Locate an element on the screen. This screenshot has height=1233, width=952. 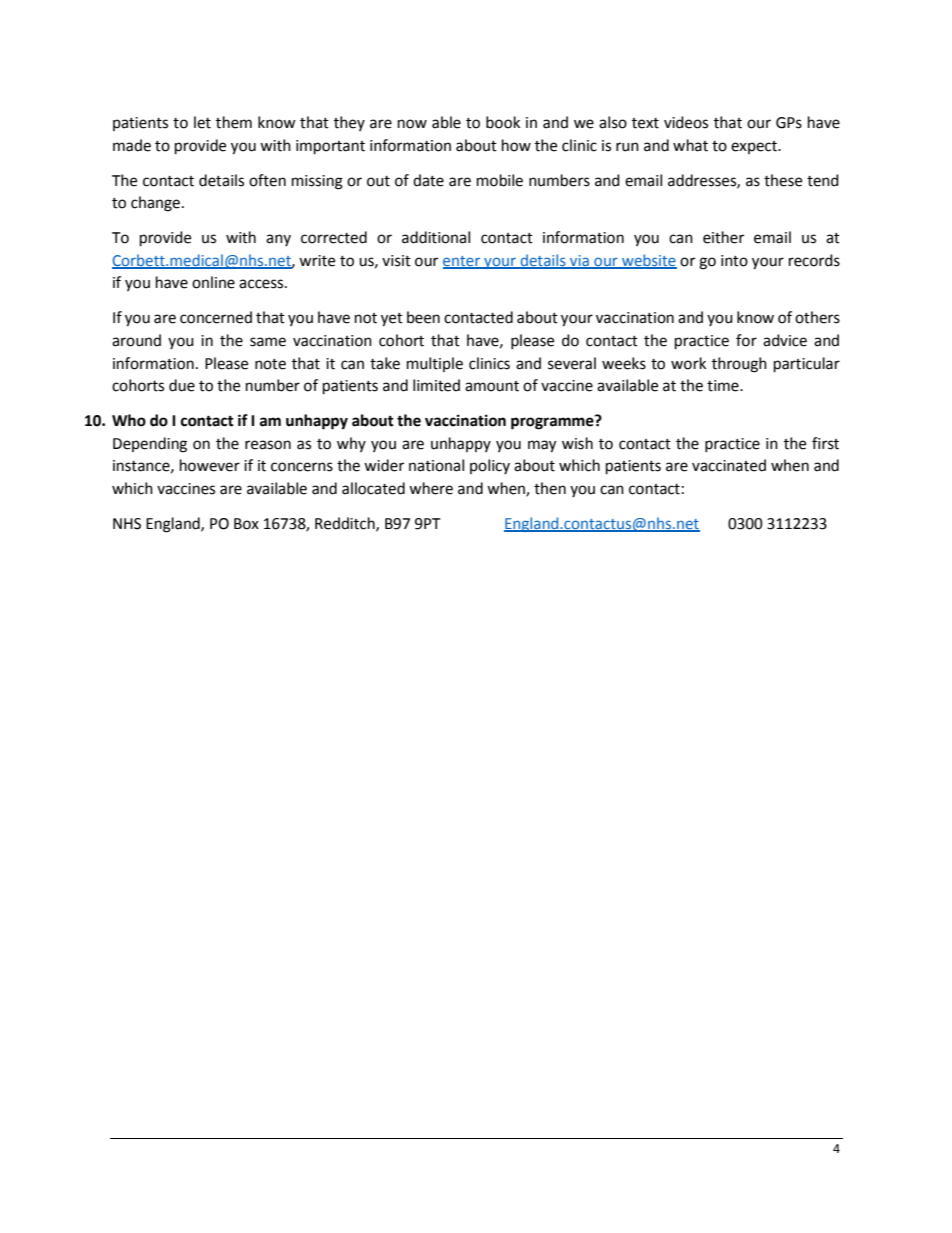
expect is located at coordinates (755, 147).
